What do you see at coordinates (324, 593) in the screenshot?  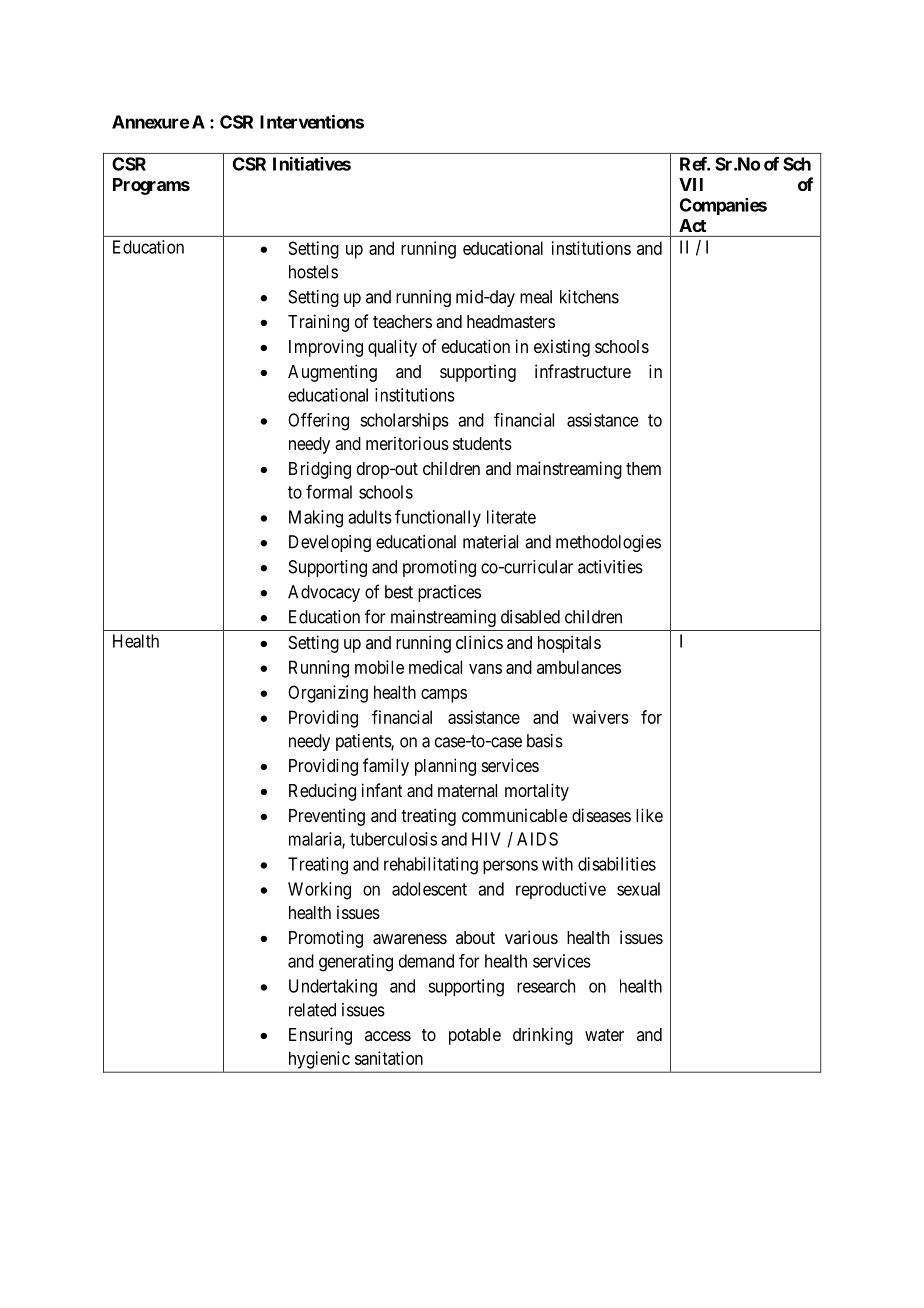 I see `Advocacy` at bounding box center [324, 593].
